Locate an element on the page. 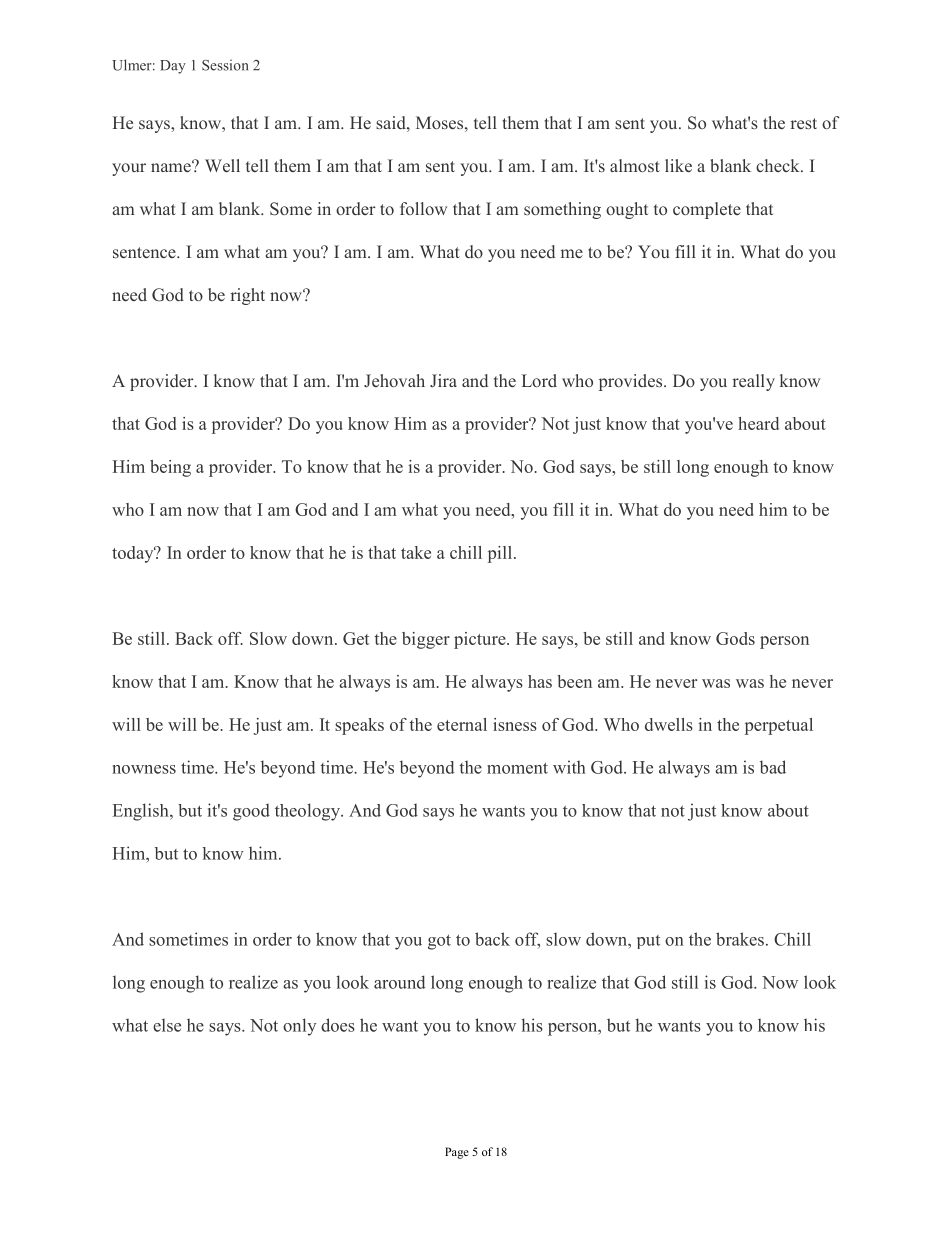  Jira is located at coordinates (443, 380).
